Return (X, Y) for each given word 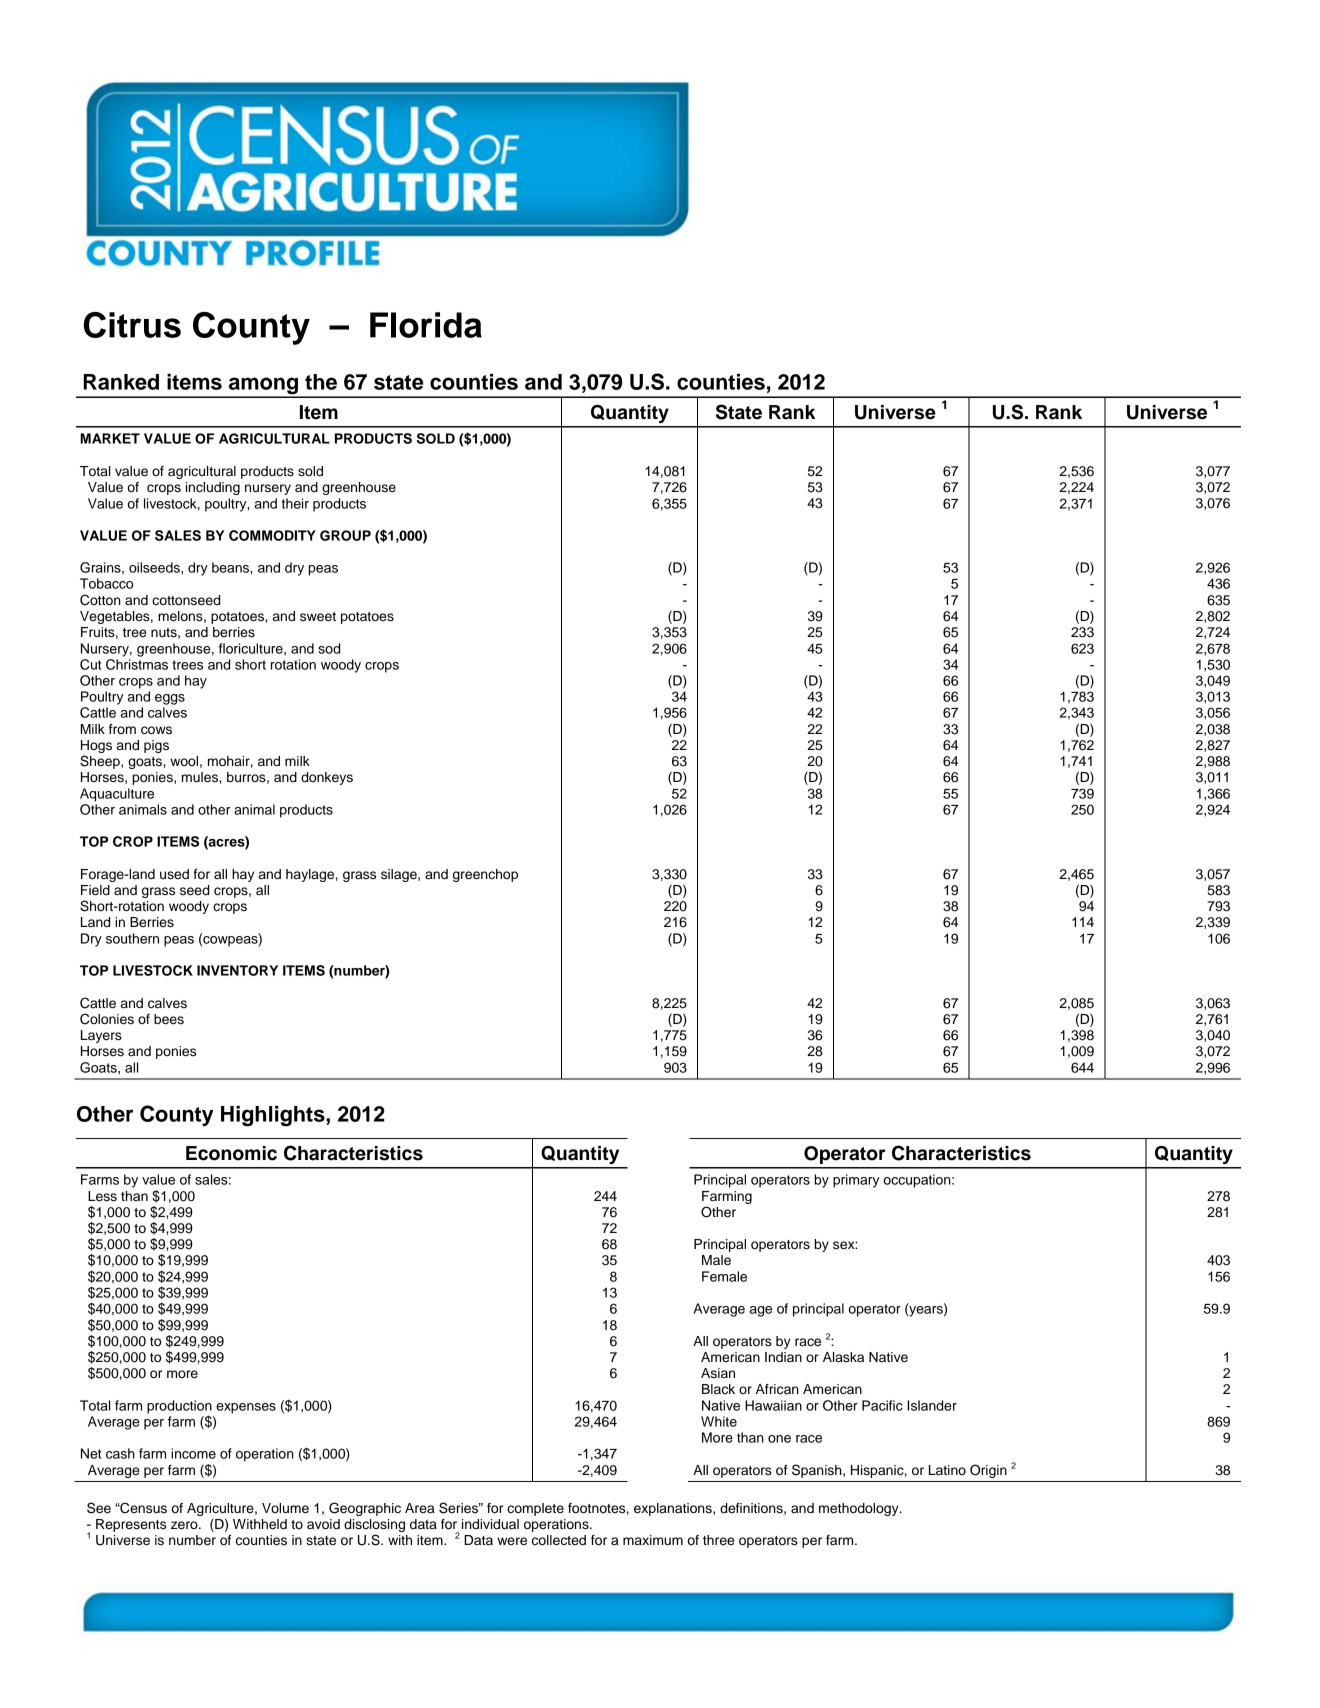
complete (535, 1509)
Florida (426, 325)
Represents (131, 1525)
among (264, 387)
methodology (860, 1509)
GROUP (345, 535)
